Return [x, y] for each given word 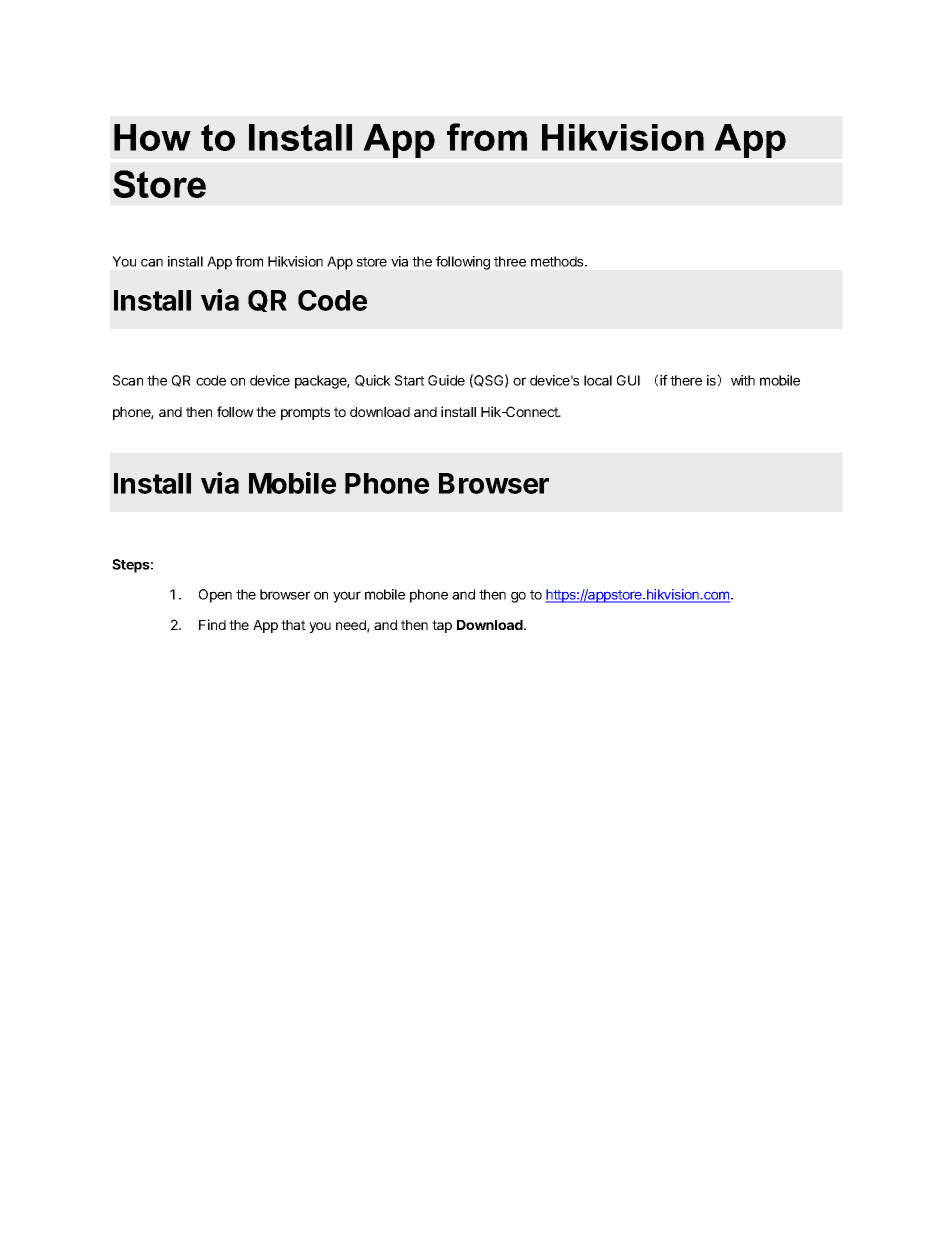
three [510, 261]
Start [410, 380]
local [598, 380]
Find [212, 624]
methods [558, 261]
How [152, 137]
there [686, 380]
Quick [373, 381]
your [347, 597]
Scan [128, 380]
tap [442, 626]
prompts [305, 413]
